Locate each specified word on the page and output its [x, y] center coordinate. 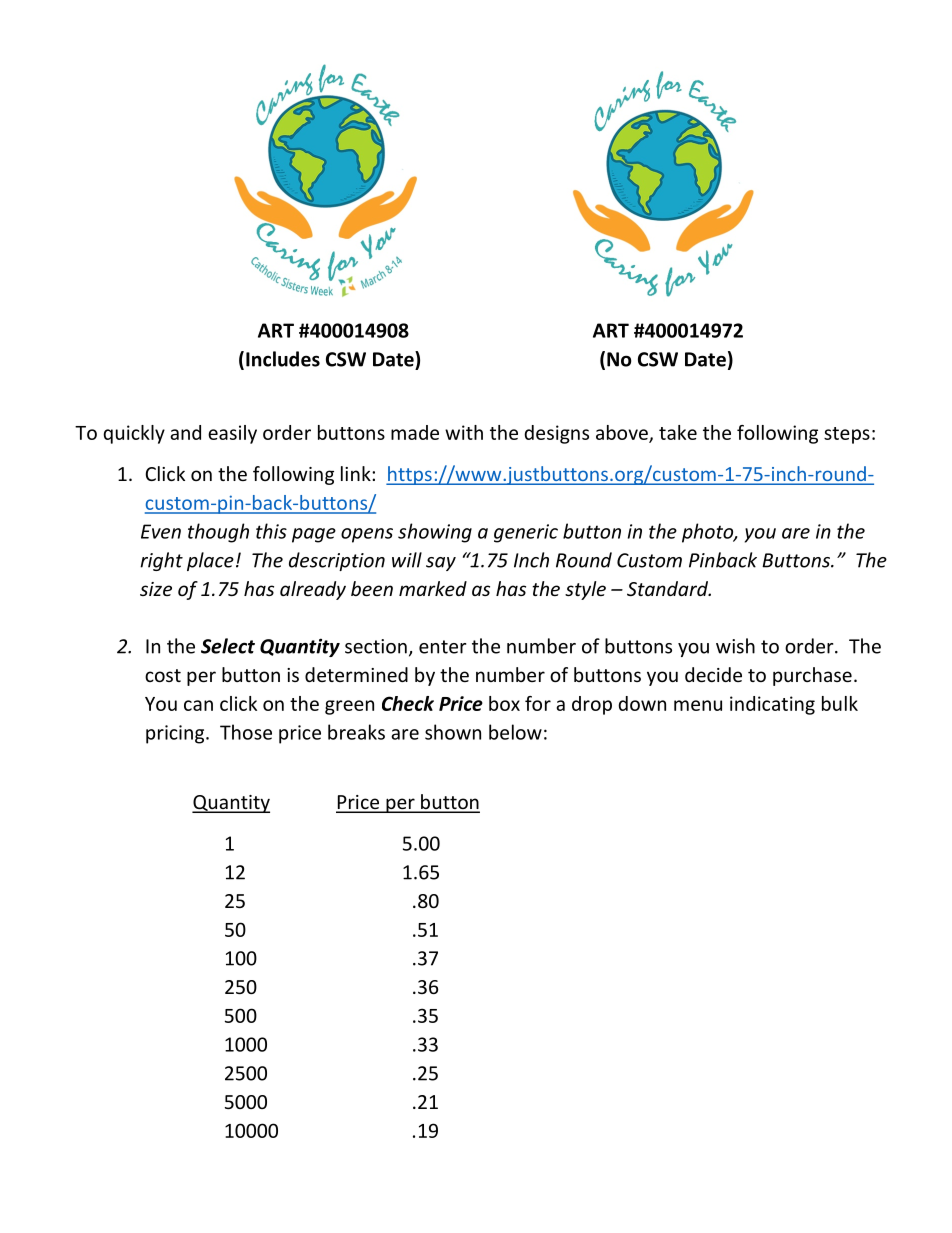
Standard [668, 588]
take [678, 432]
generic [526, 533]
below [515, 732]
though [218, 533]
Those [246, 732]
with [464, 432]
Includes [283, 359]
